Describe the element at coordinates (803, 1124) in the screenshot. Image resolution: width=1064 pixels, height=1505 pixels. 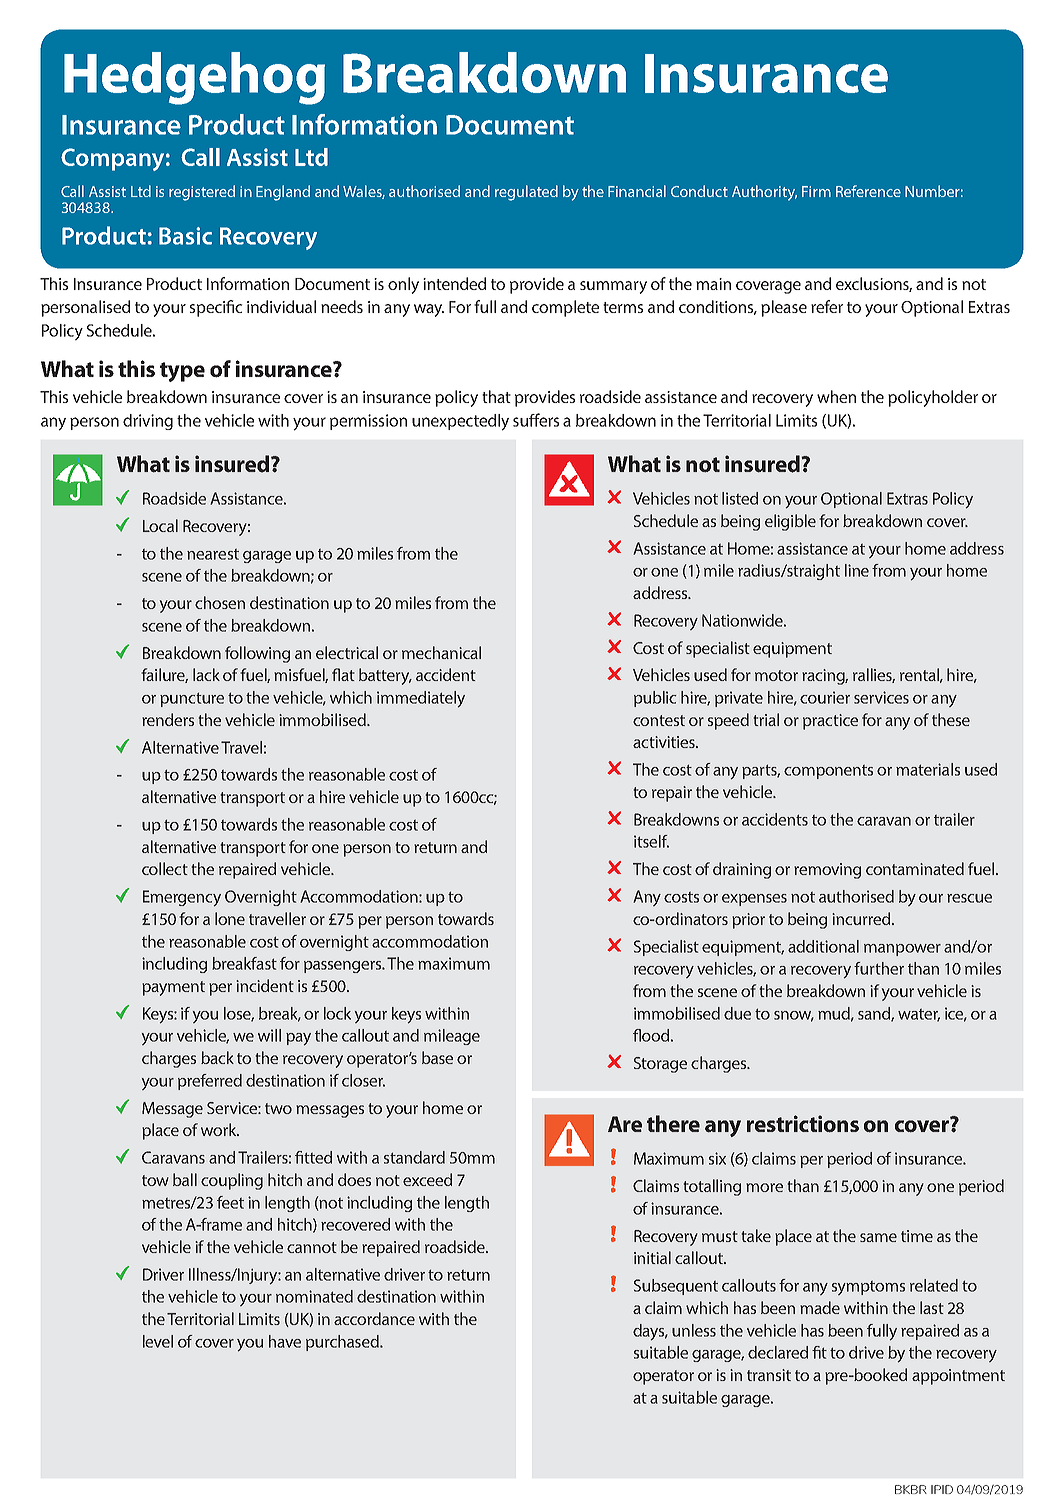
I see `restrictions` at that location.
